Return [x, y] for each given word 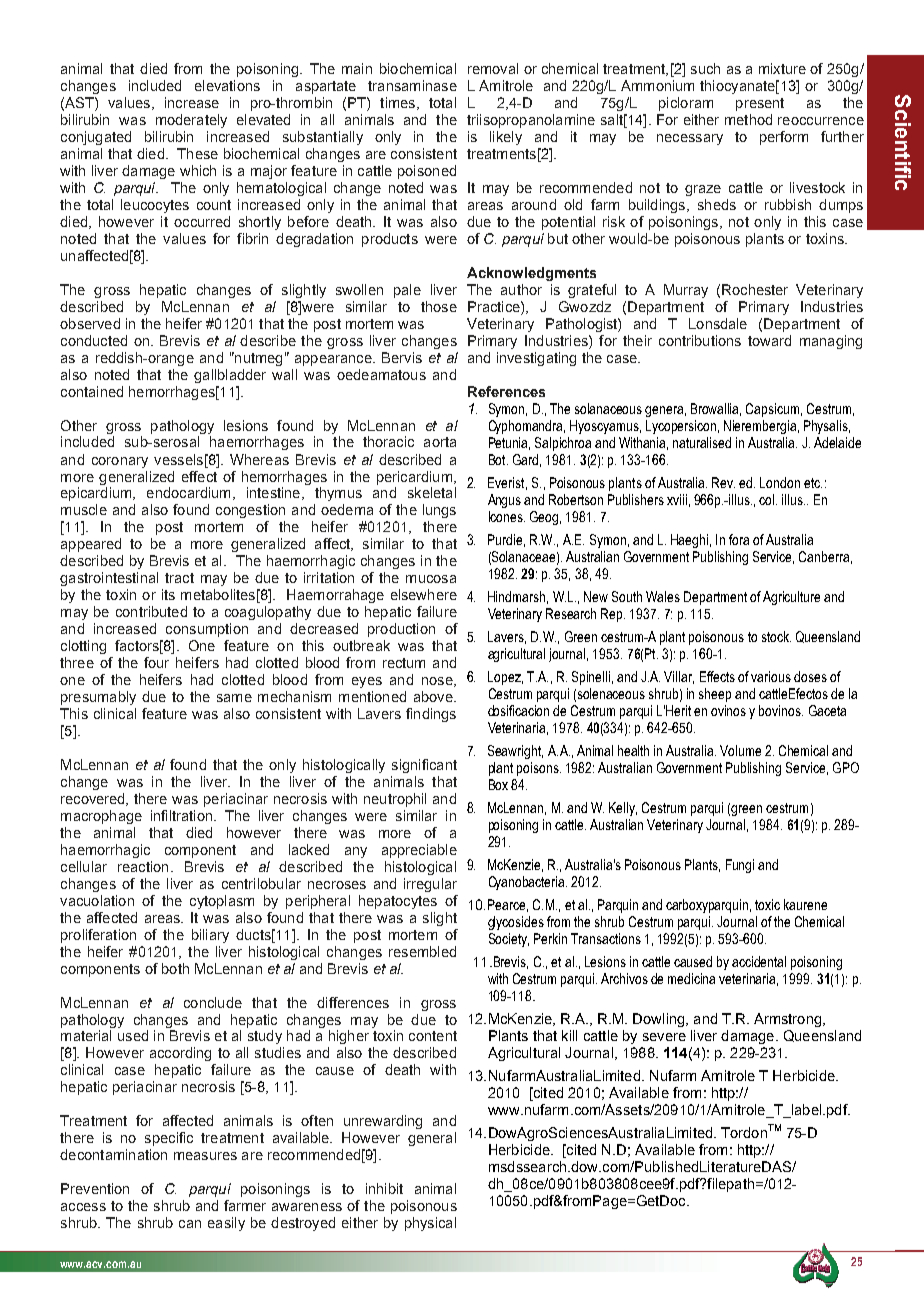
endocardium [188, 492]
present [760, 104]
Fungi [740, 866]
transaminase [412, 85]
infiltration [181, 815]
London [780, 482]
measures [205, 1156]
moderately [191, 121]
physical [430, 1224]
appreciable [419, 851]
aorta [440, 442]
